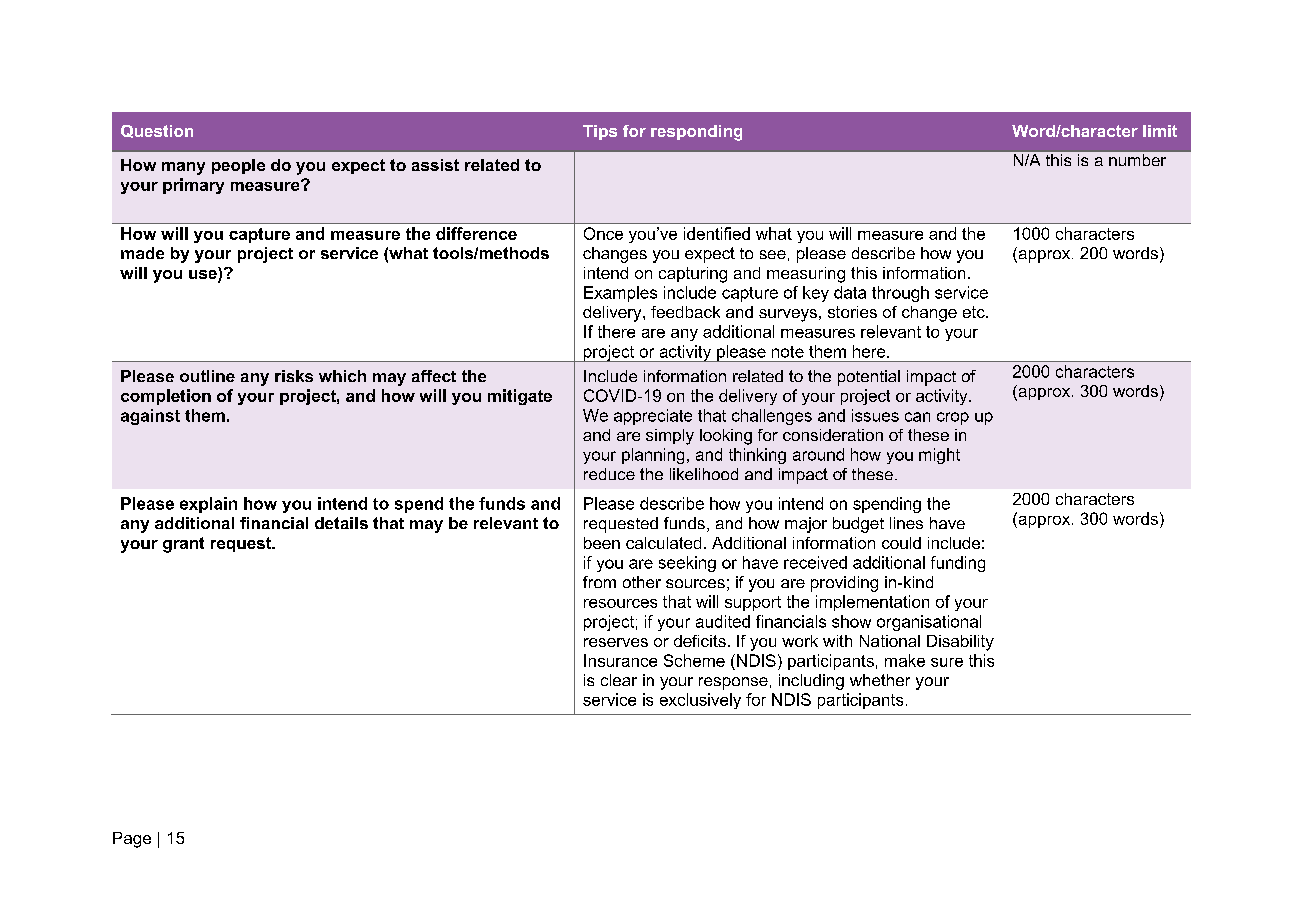 The height and width of the document is (924, 1308). What do you see at coordinates (953, 418) in the document?
I see `crop` at bounding box center [953, 418].
